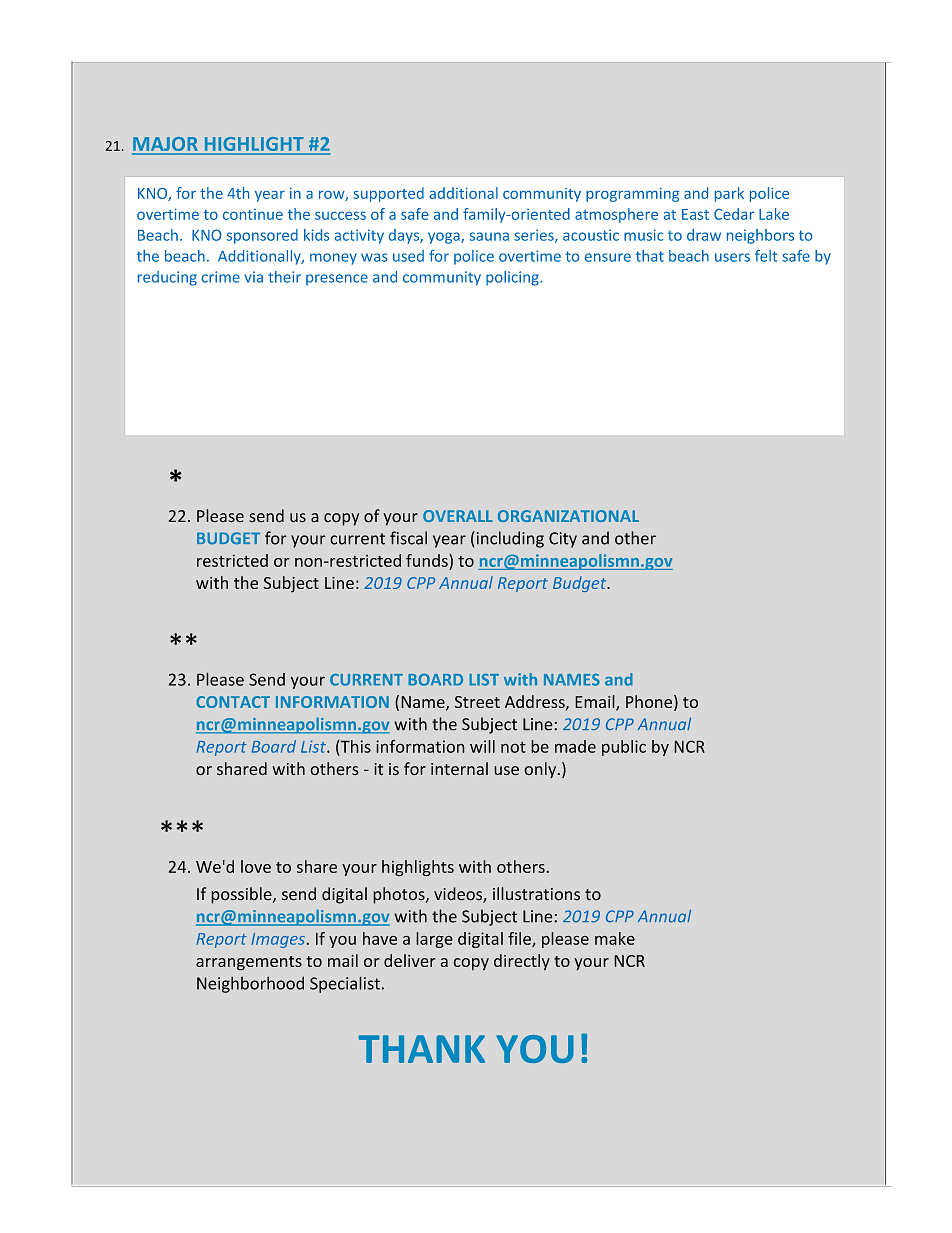 The width and height of the document is (952, 1233). Describe the element at coordinates (459, 769) in the document. I see `internal` at that location.
